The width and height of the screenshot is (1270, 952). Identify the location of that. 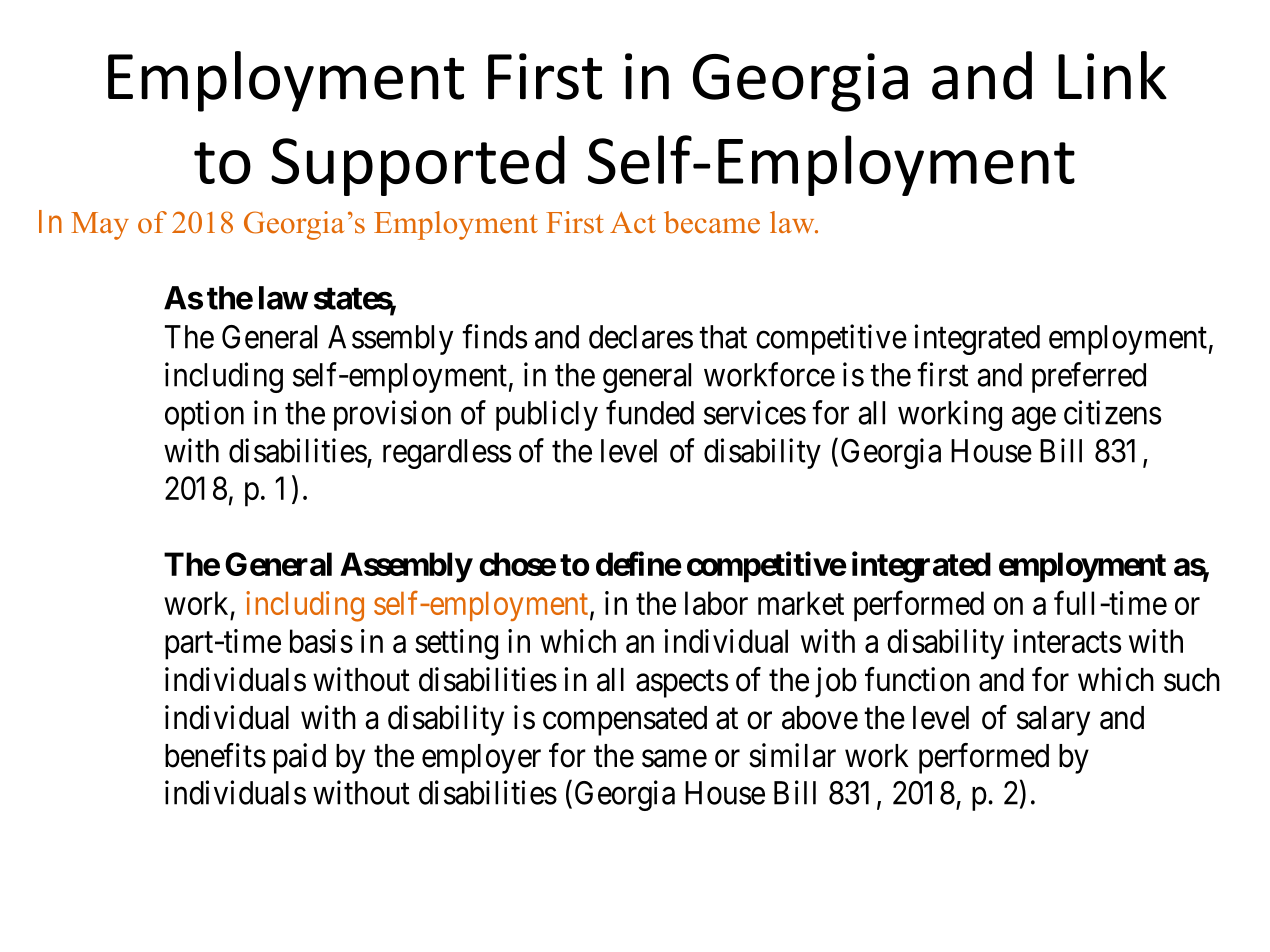
(723, 337).
